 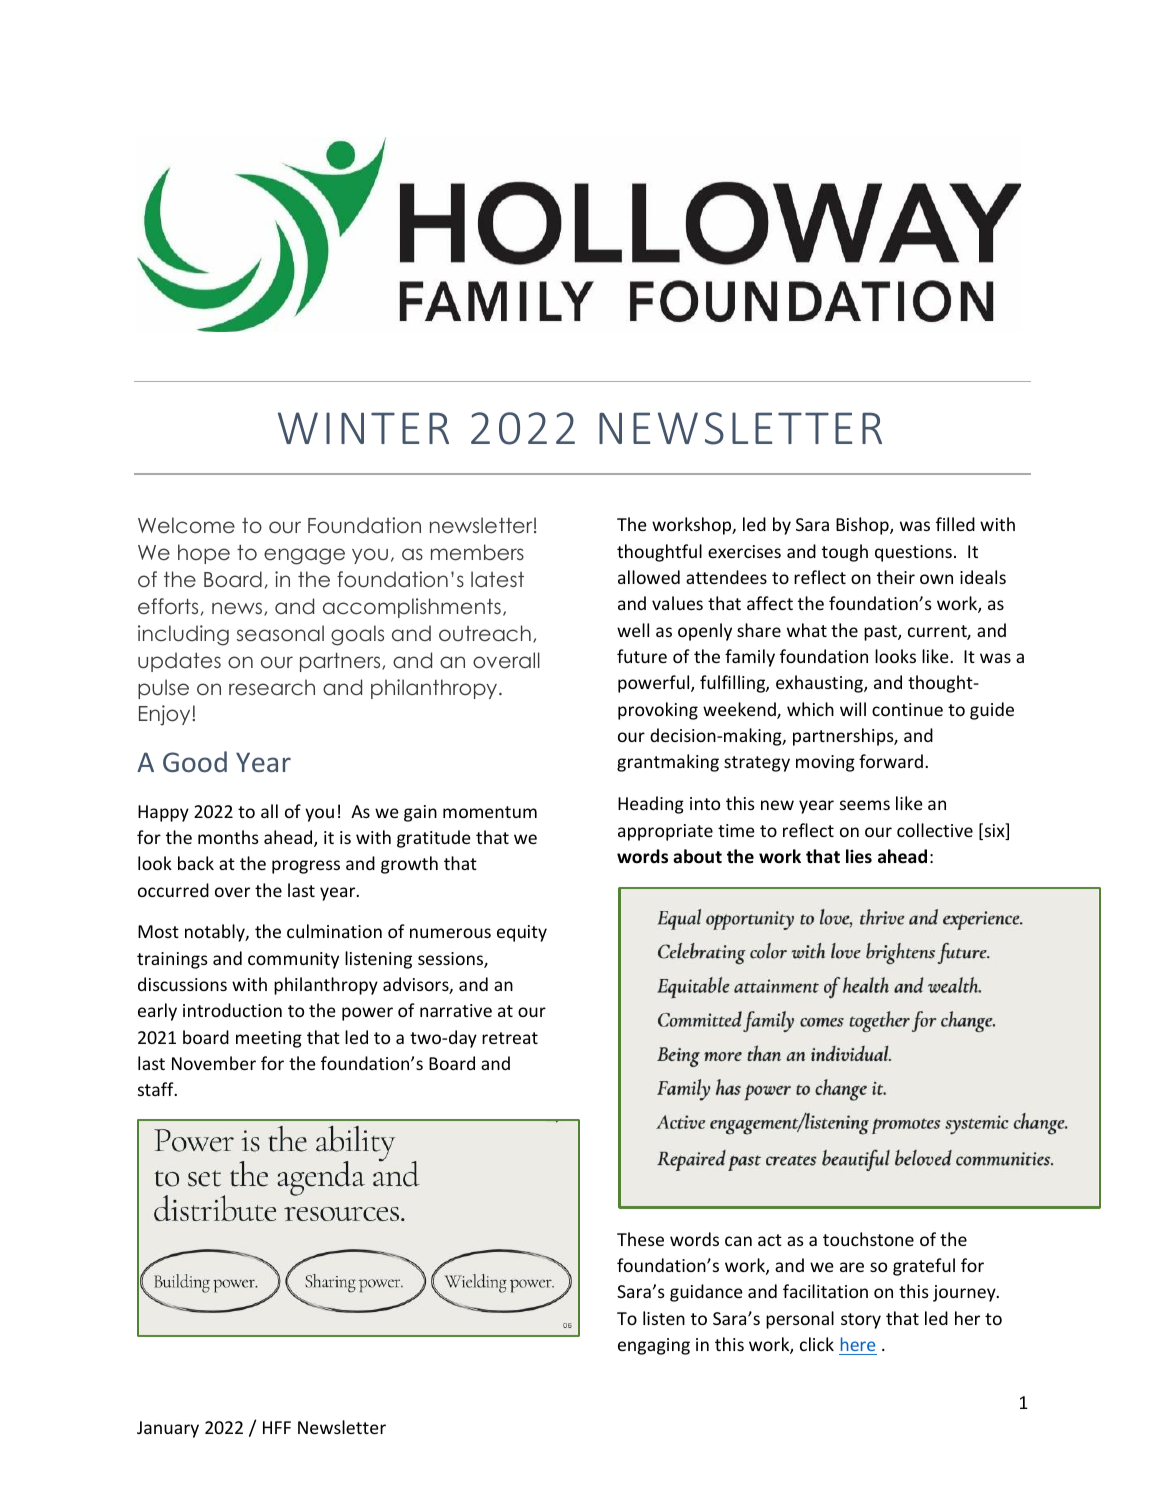 I want to click on WINTER, so click(x=363, y=428).
